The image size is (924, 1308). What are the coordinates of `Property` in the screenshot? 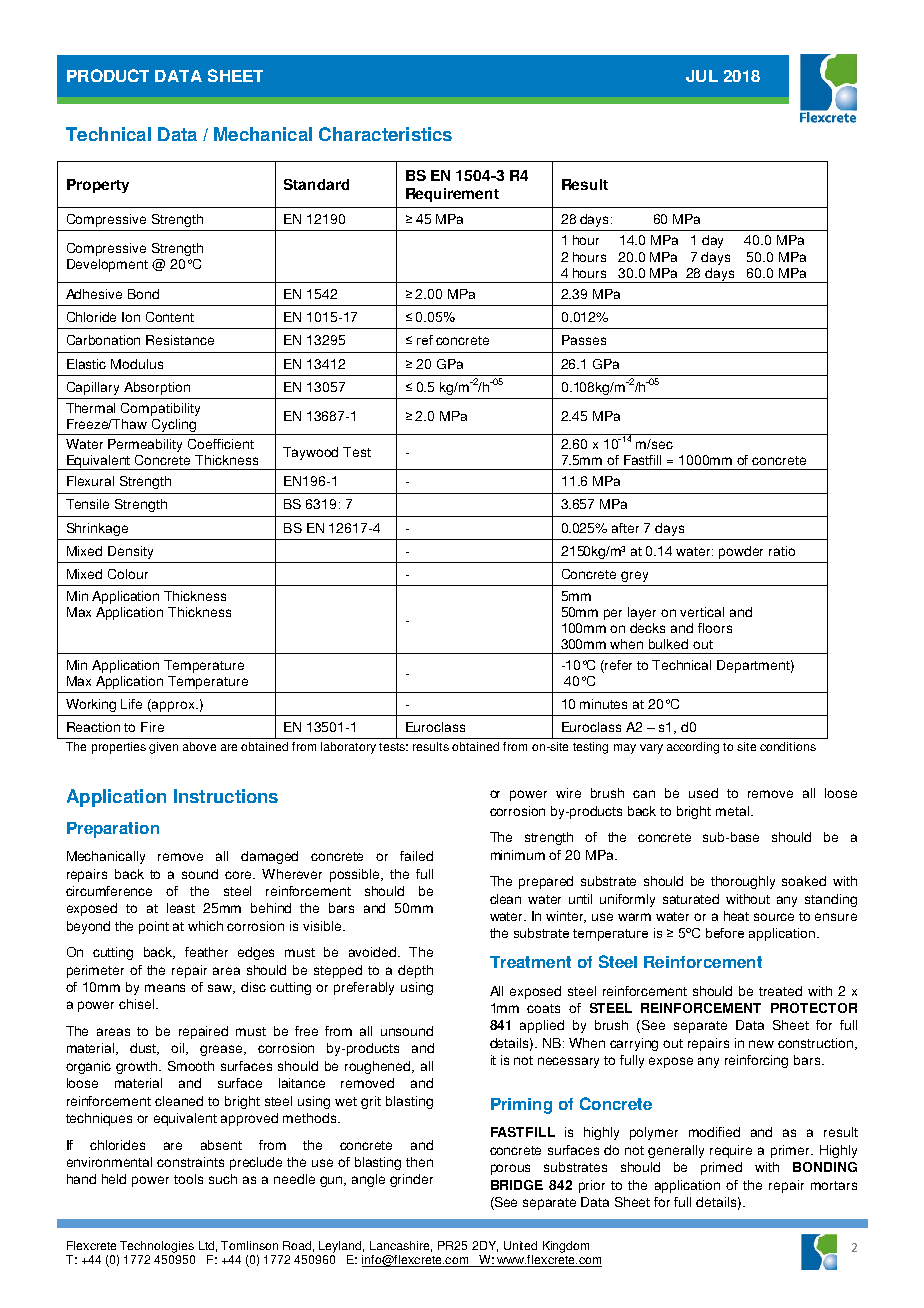 It's located at (98, 186).
